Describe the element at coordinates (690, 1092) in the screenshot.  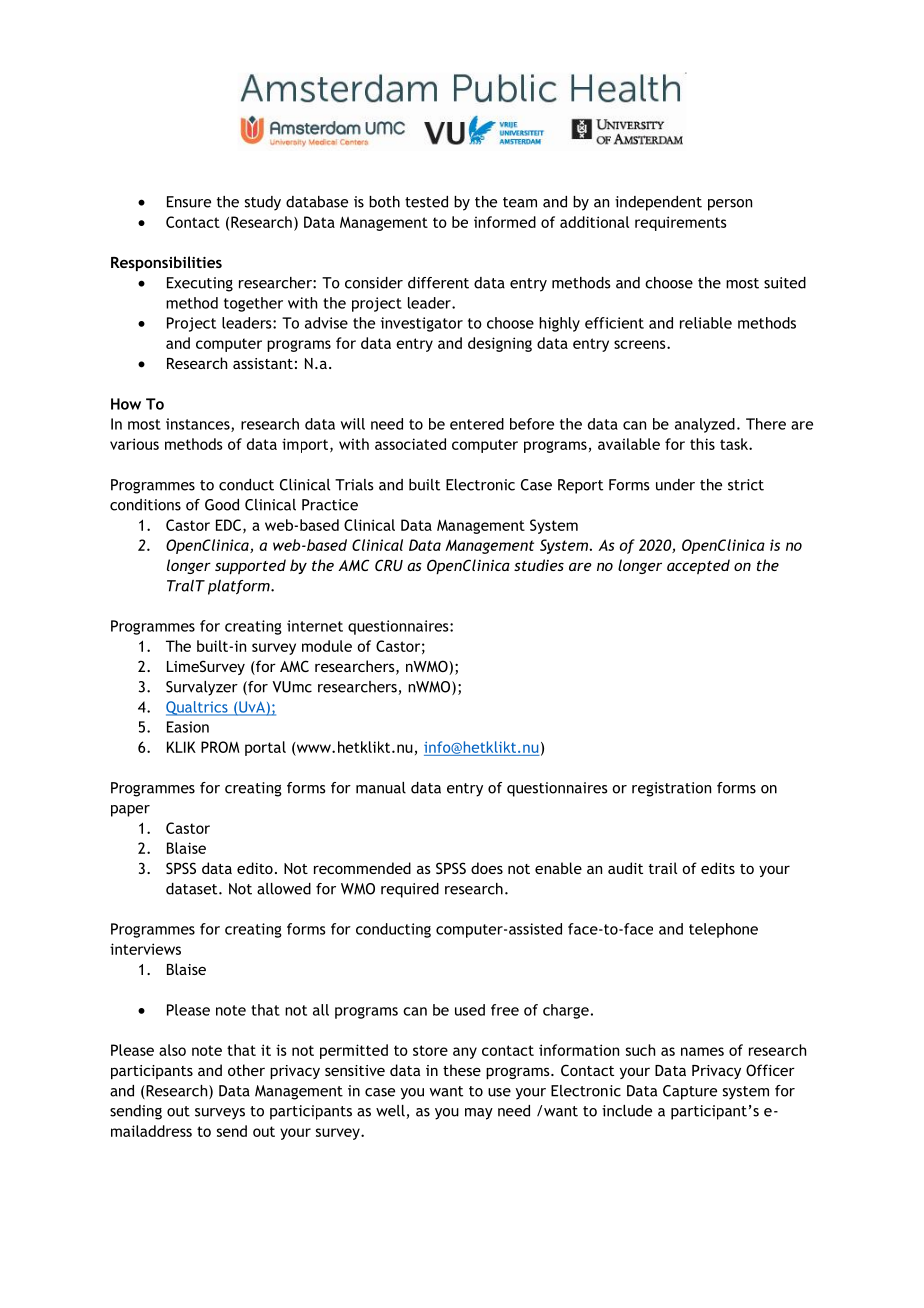
I see `Capture` at that location.
